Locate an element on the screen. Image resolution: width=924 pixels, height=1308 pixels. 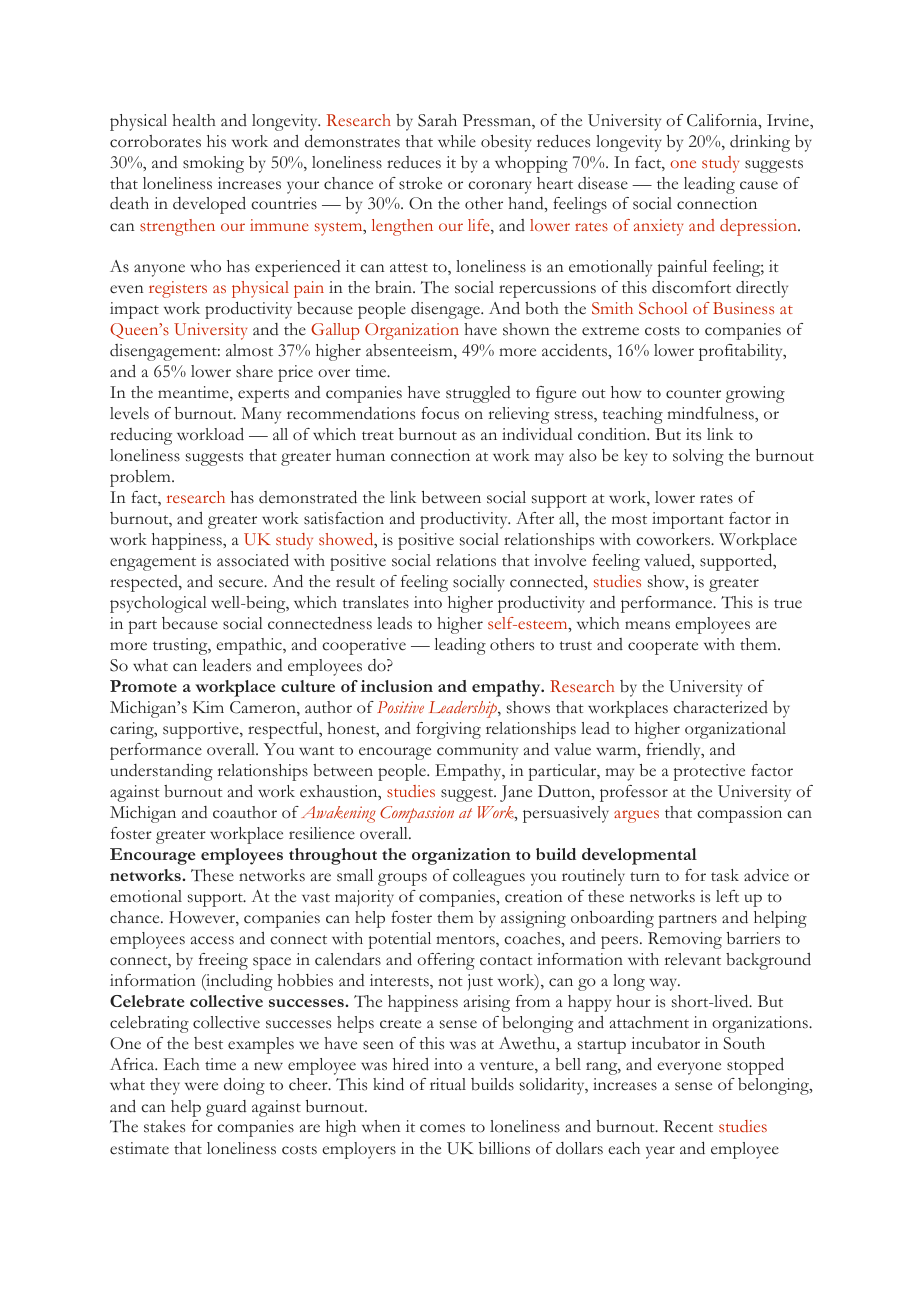
struggled is located at coordinates (478, 394).
